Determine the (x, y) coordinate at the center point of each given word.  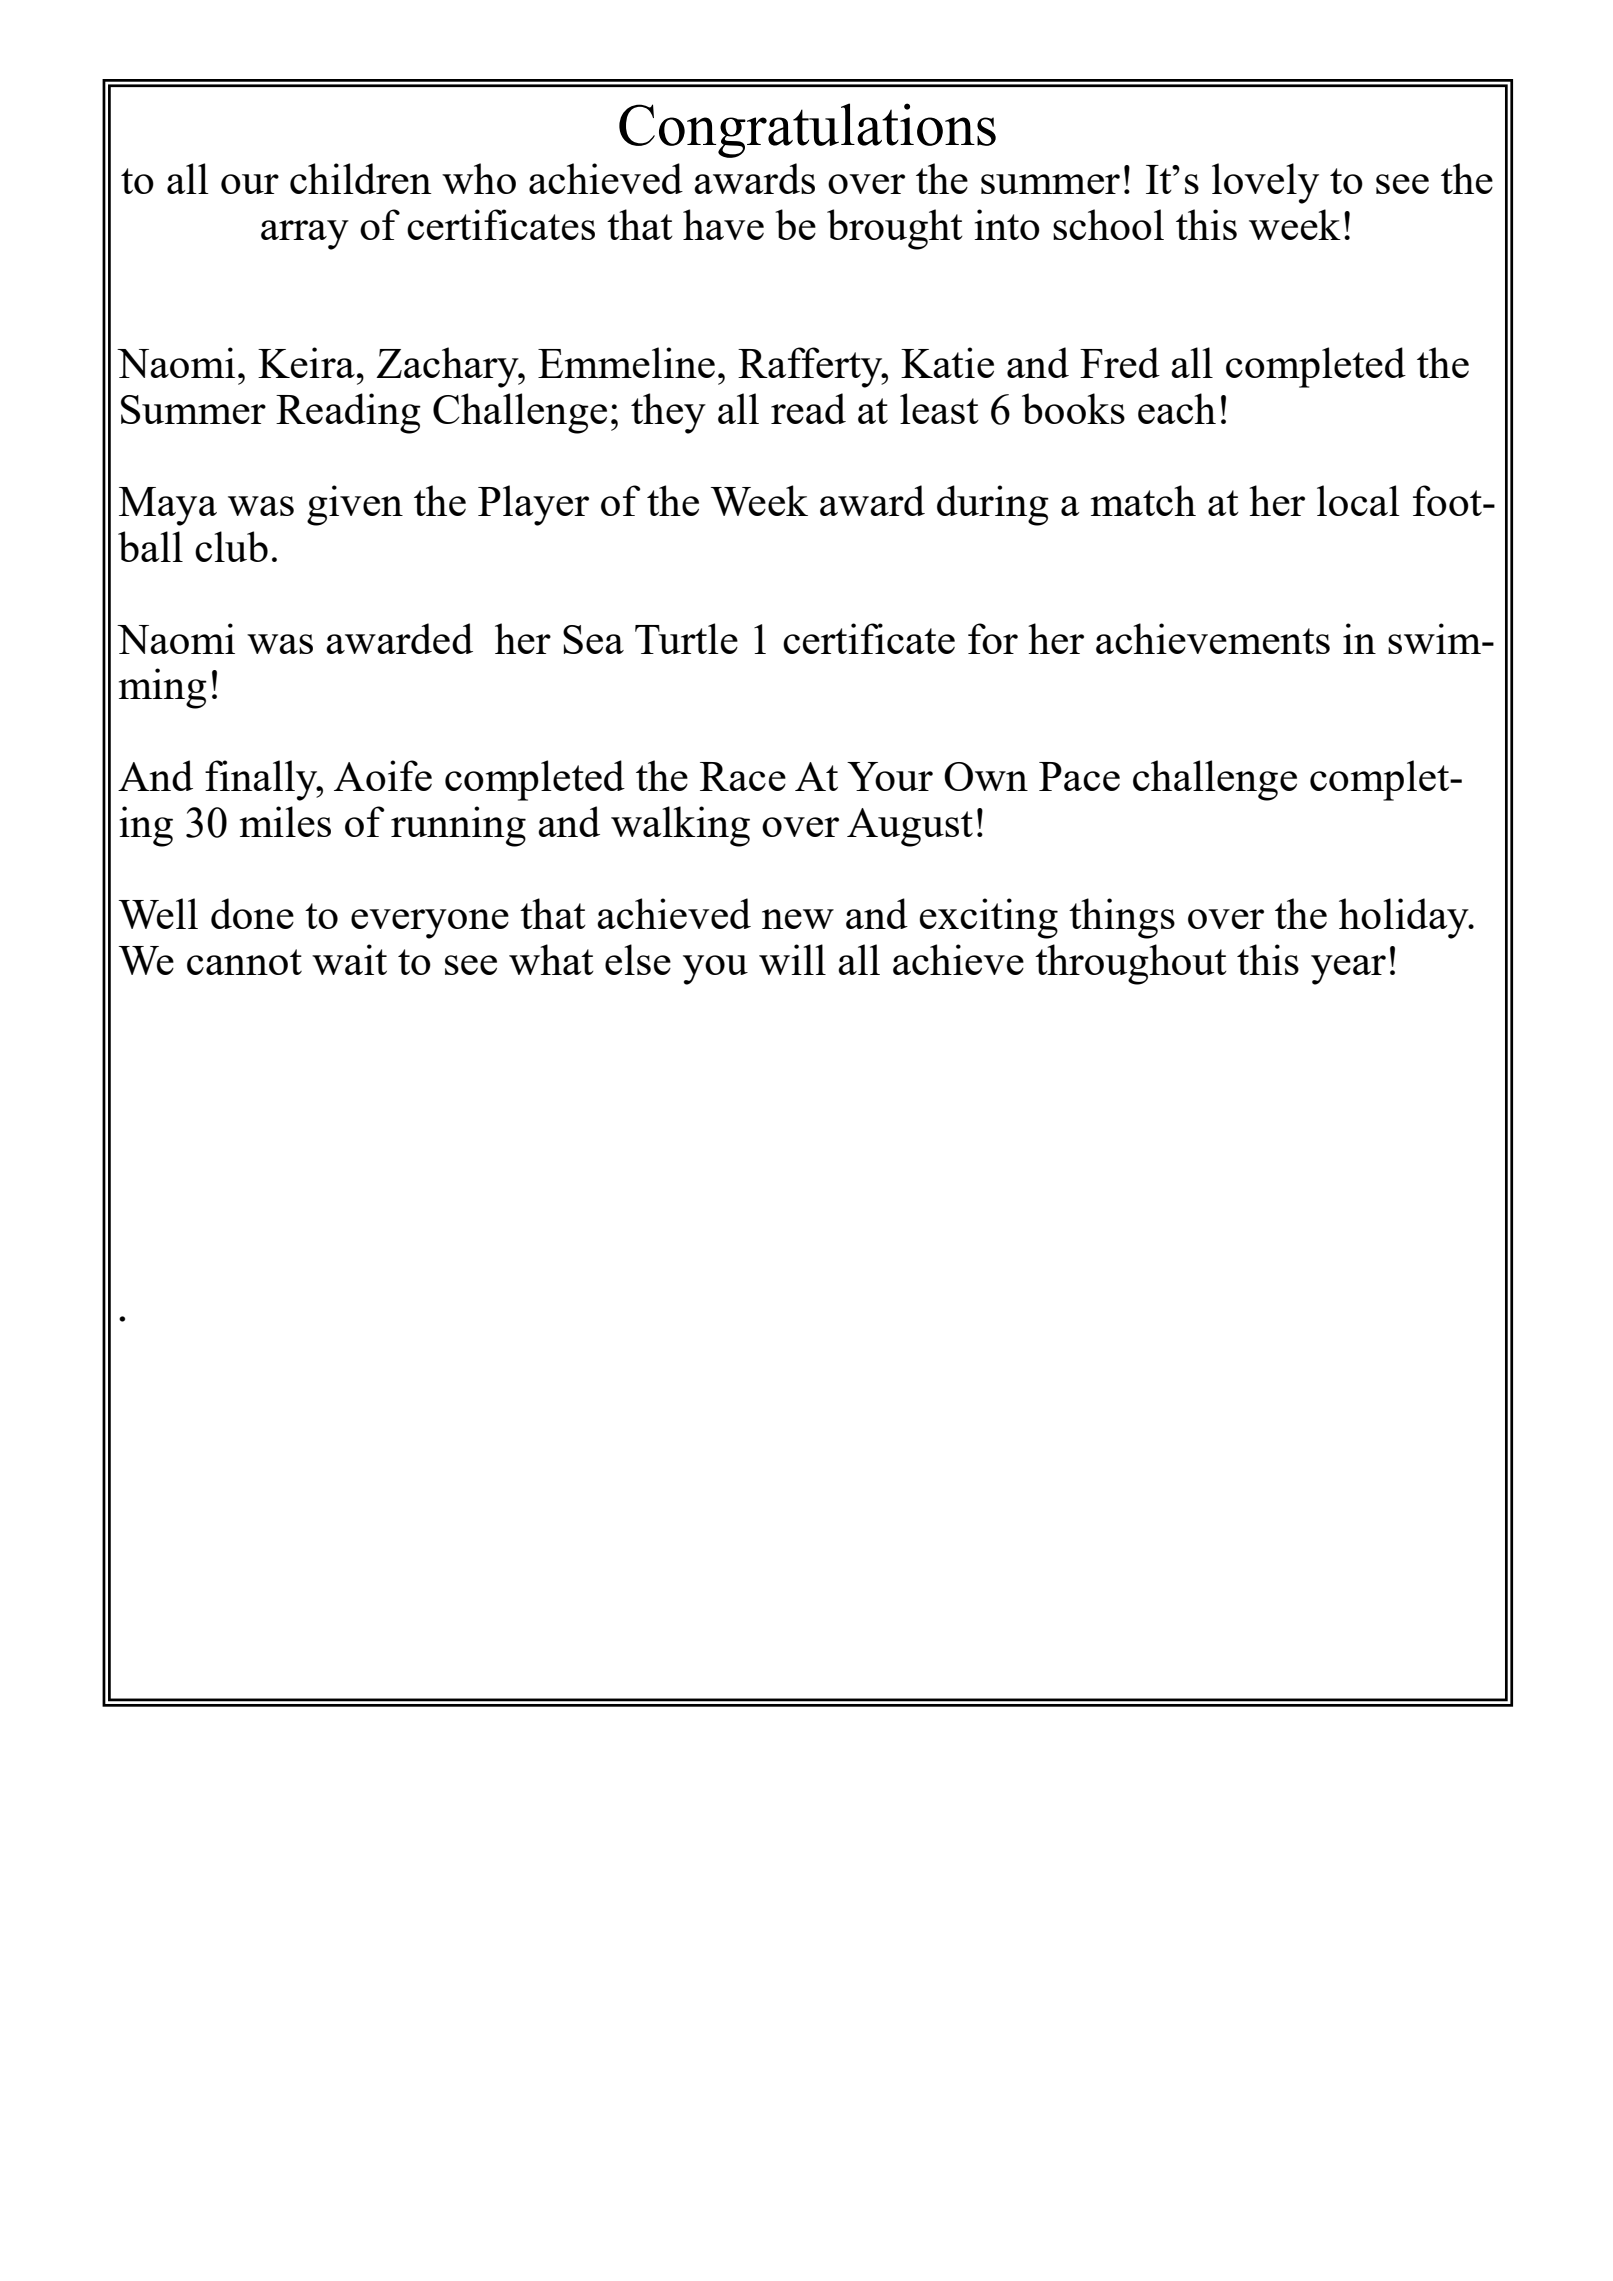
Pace (1079, 776)
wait (349, 959)
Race (743, 776)
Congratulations (807, 130)
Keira (306, 362)
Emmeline (626, 362)
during (993, 505)
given (355, 505)
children (361, 178)
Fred (1120, 362)
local (1358, 500)
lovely (1265, 183)
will (792, 959)
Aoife (383, 775)
